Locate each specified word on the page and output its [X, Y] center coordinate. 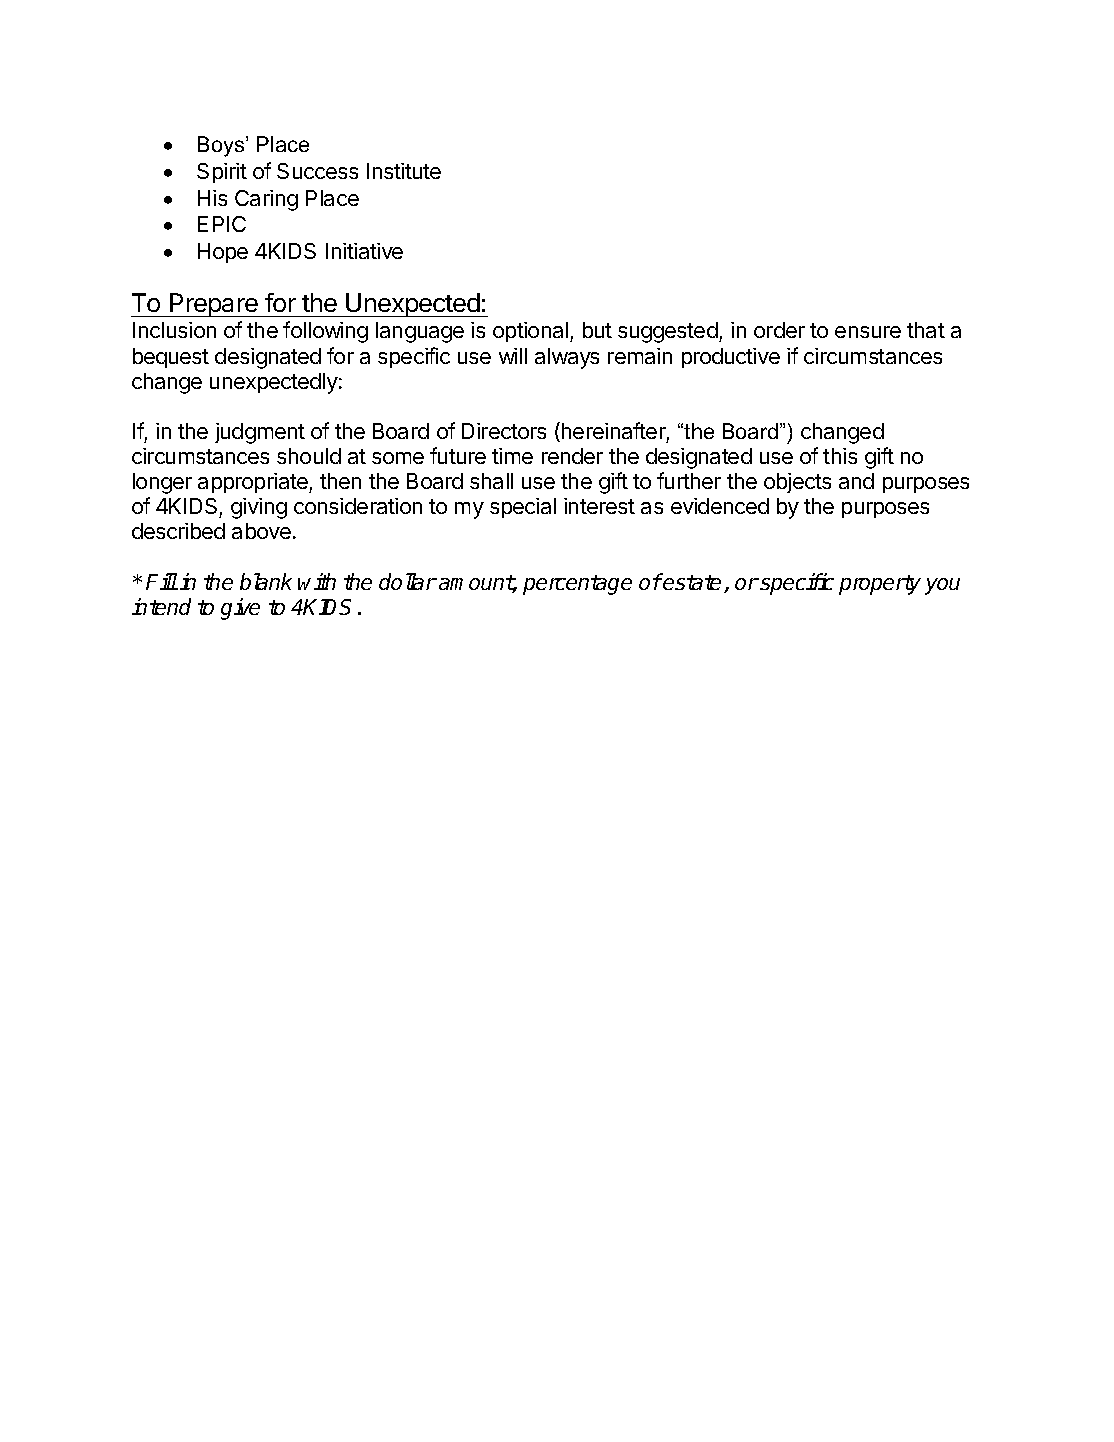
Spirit [222, 173]
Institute [404, 171]
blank [266, 581]
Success [317, 171]
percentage [577, 585]
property [880, 585]
